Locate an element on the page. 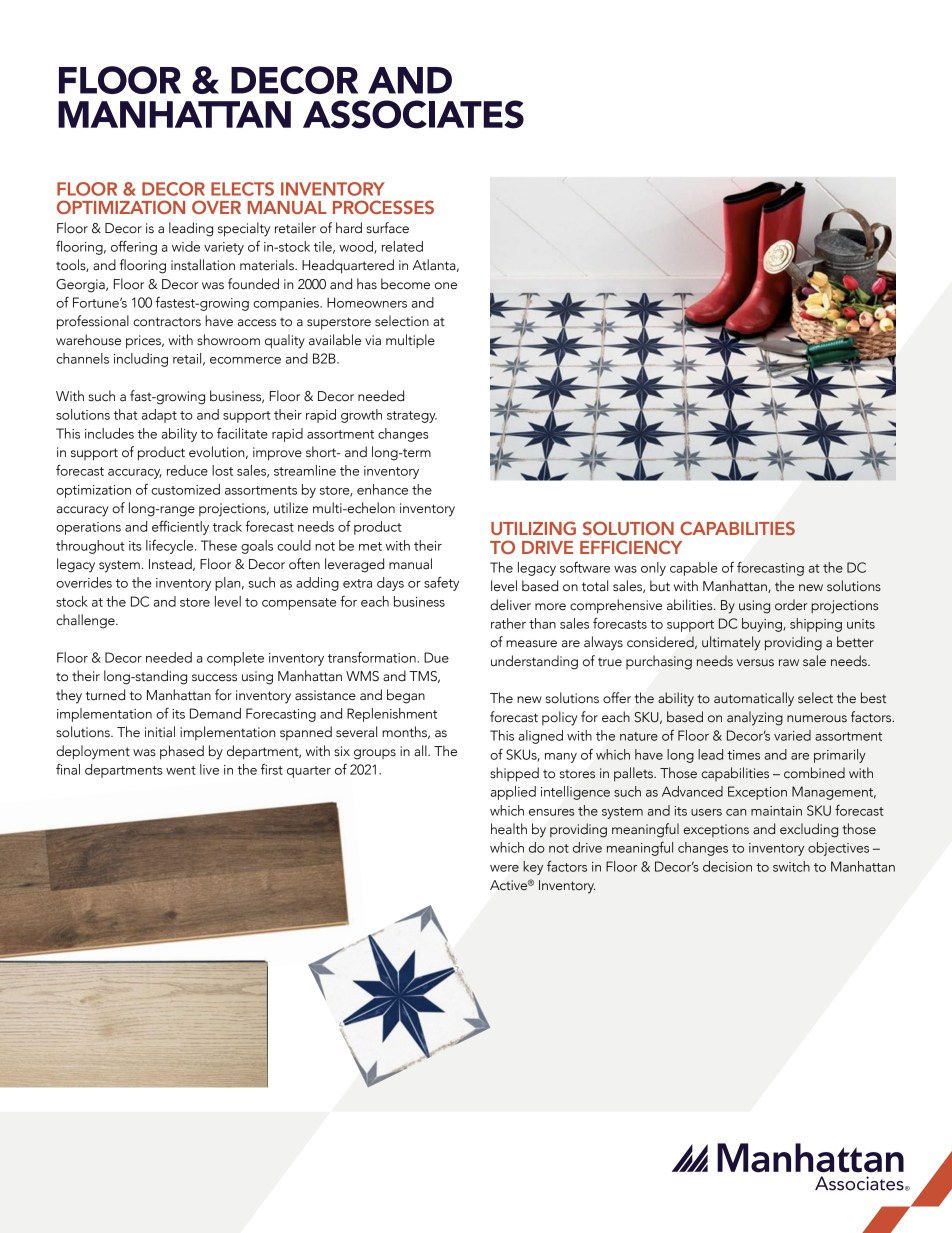  excluding is located at coordinates (809, 830).
